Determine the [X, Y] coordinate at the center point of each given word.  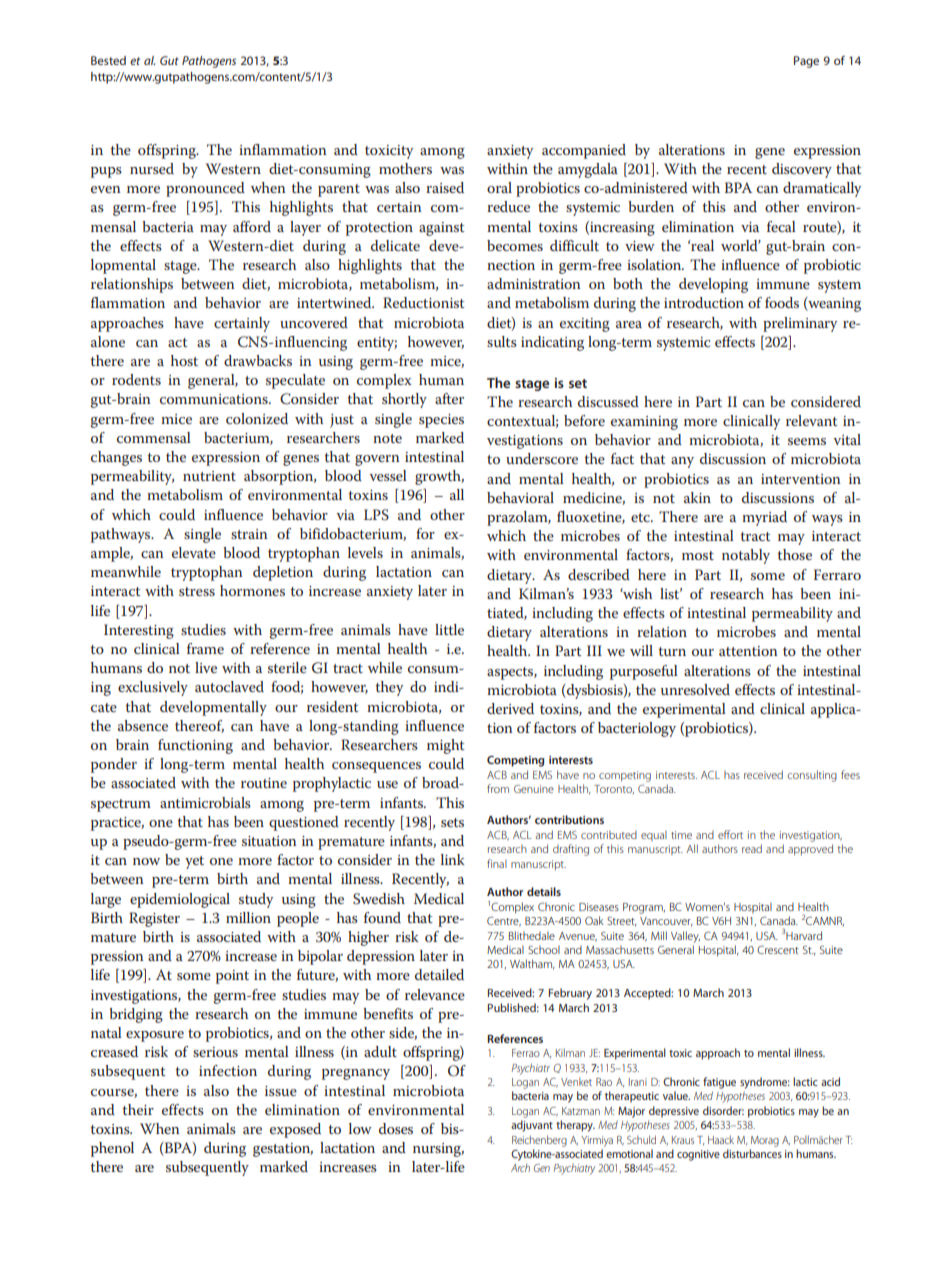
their [138, 1109]
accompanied [584, 151]
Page [806, 62]
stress [197, 591]
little [449, 629]
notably [746, 556]
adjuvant [532, 1126]
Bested [108, 60]
